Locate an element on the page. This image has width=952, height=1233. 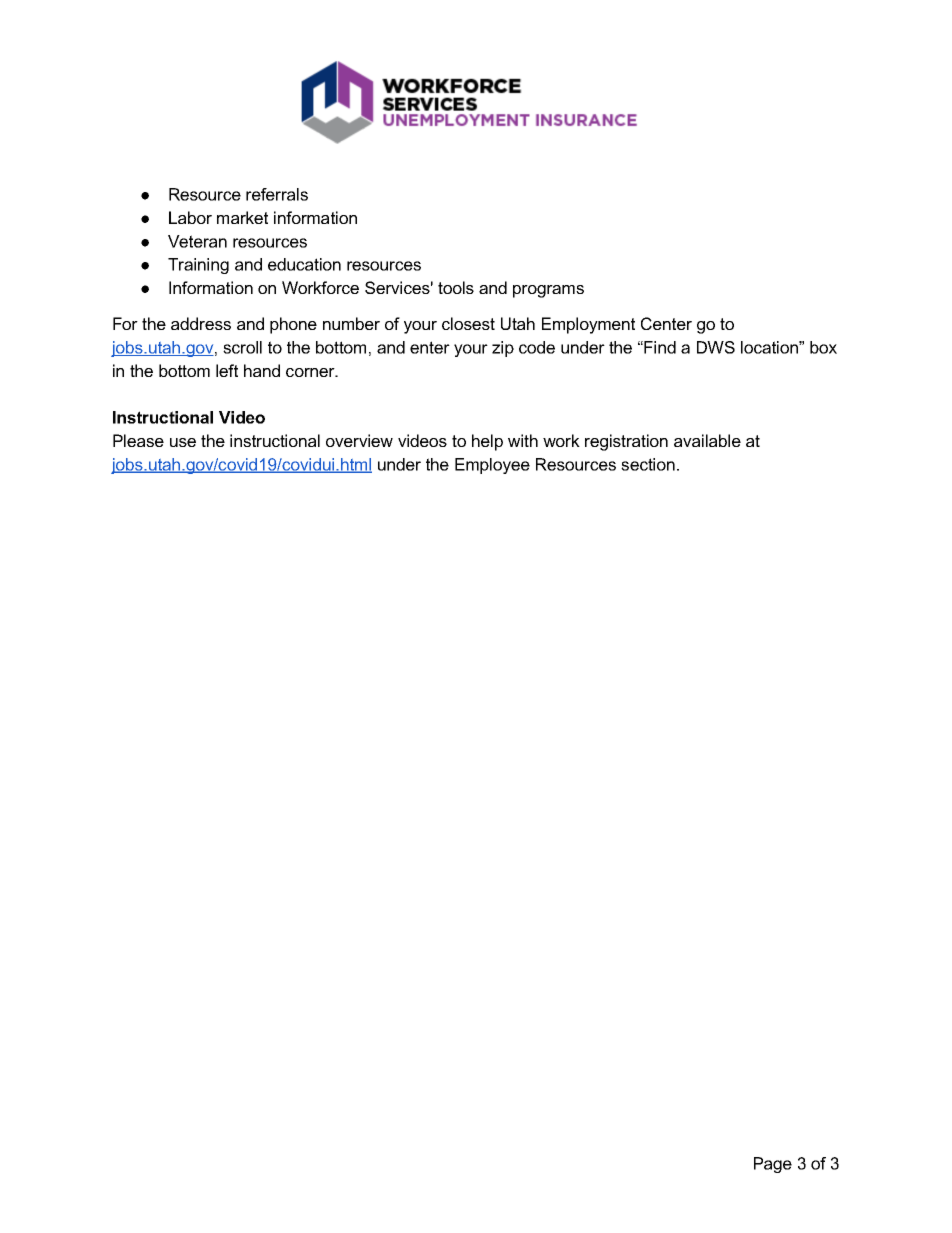
help is located at coordinates (487, 442).
